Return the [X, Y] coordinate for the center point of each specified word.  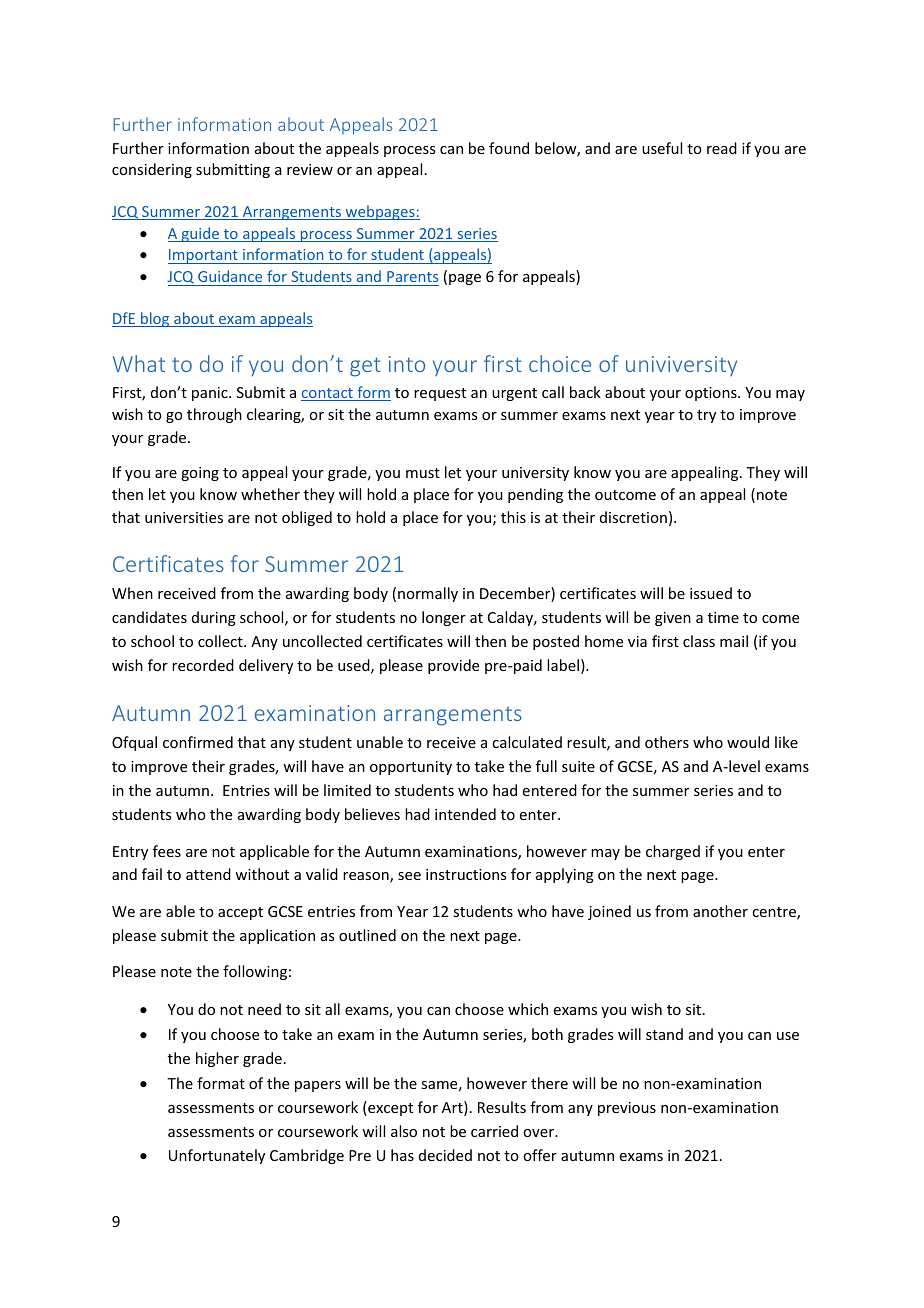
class [699, 641]
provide [453, 666]
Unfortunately [217, 1156]
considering [152, 170]
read [722, 148]
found [509, 148]
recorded [203, 665]
